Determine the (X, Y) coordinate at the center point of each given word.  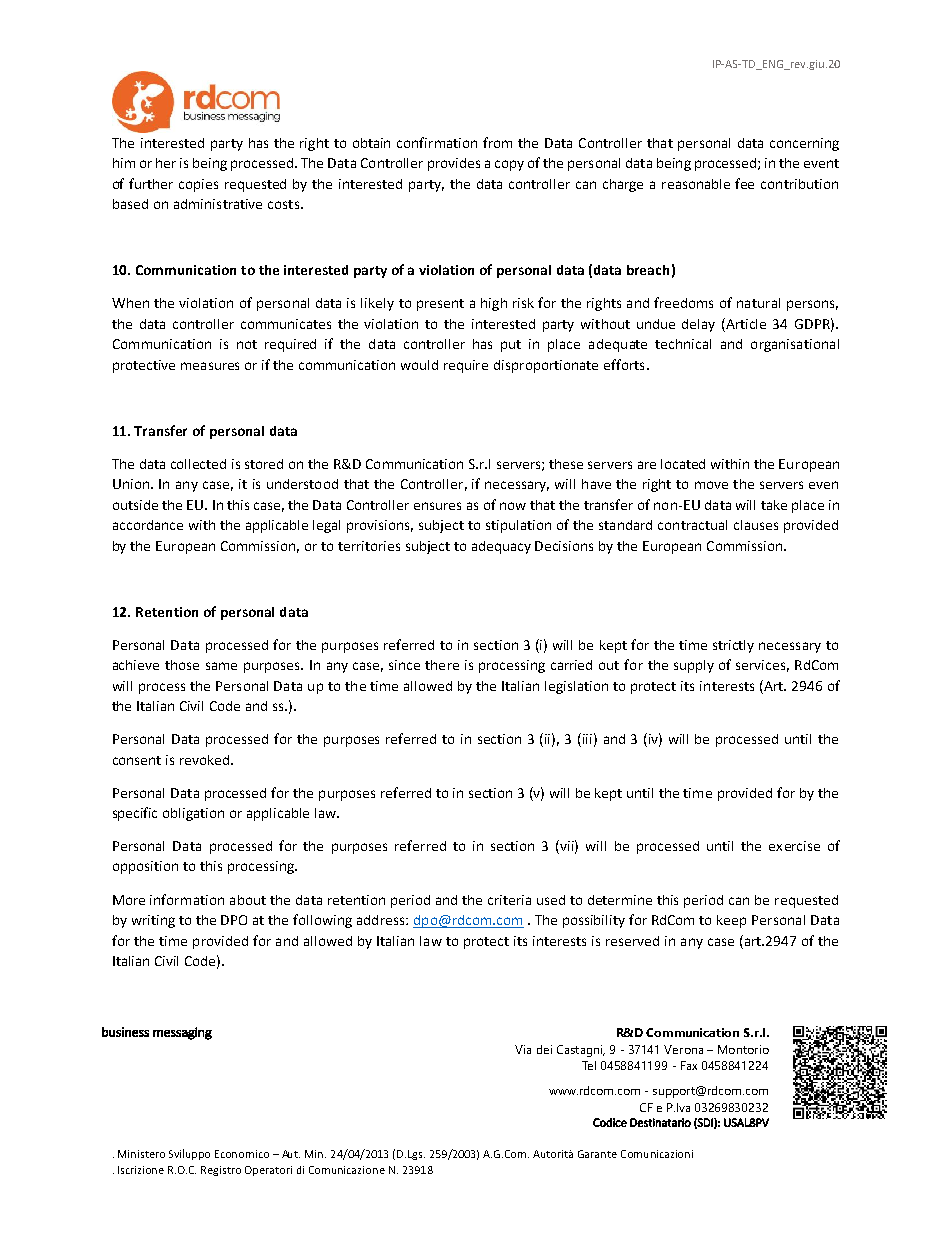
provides (454, 164)
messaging (182, 1033)
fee (744, 183)
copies (198, 185)
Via (523, 1049)
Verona (683, 1049)
